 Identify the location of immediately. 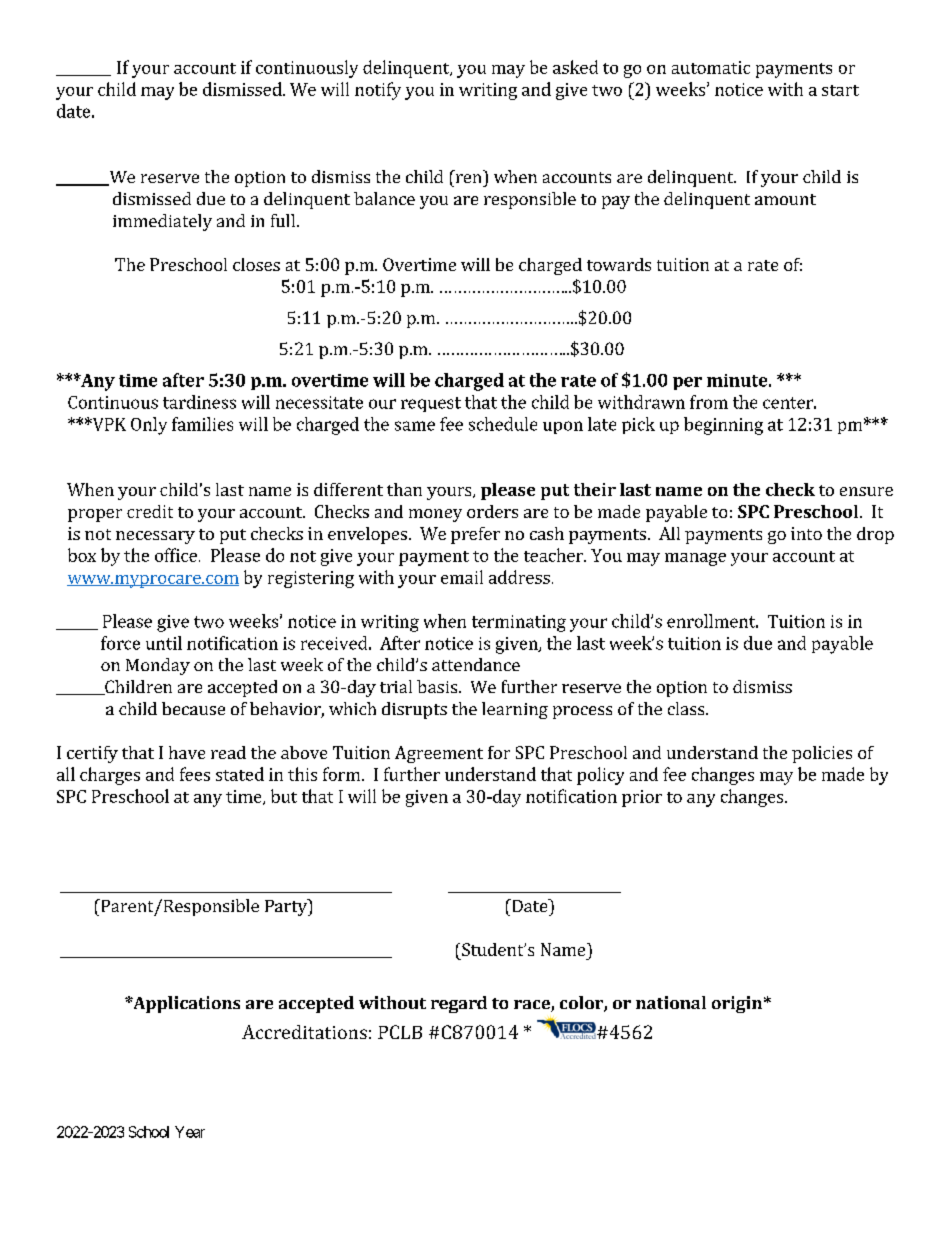
(162, 222).
